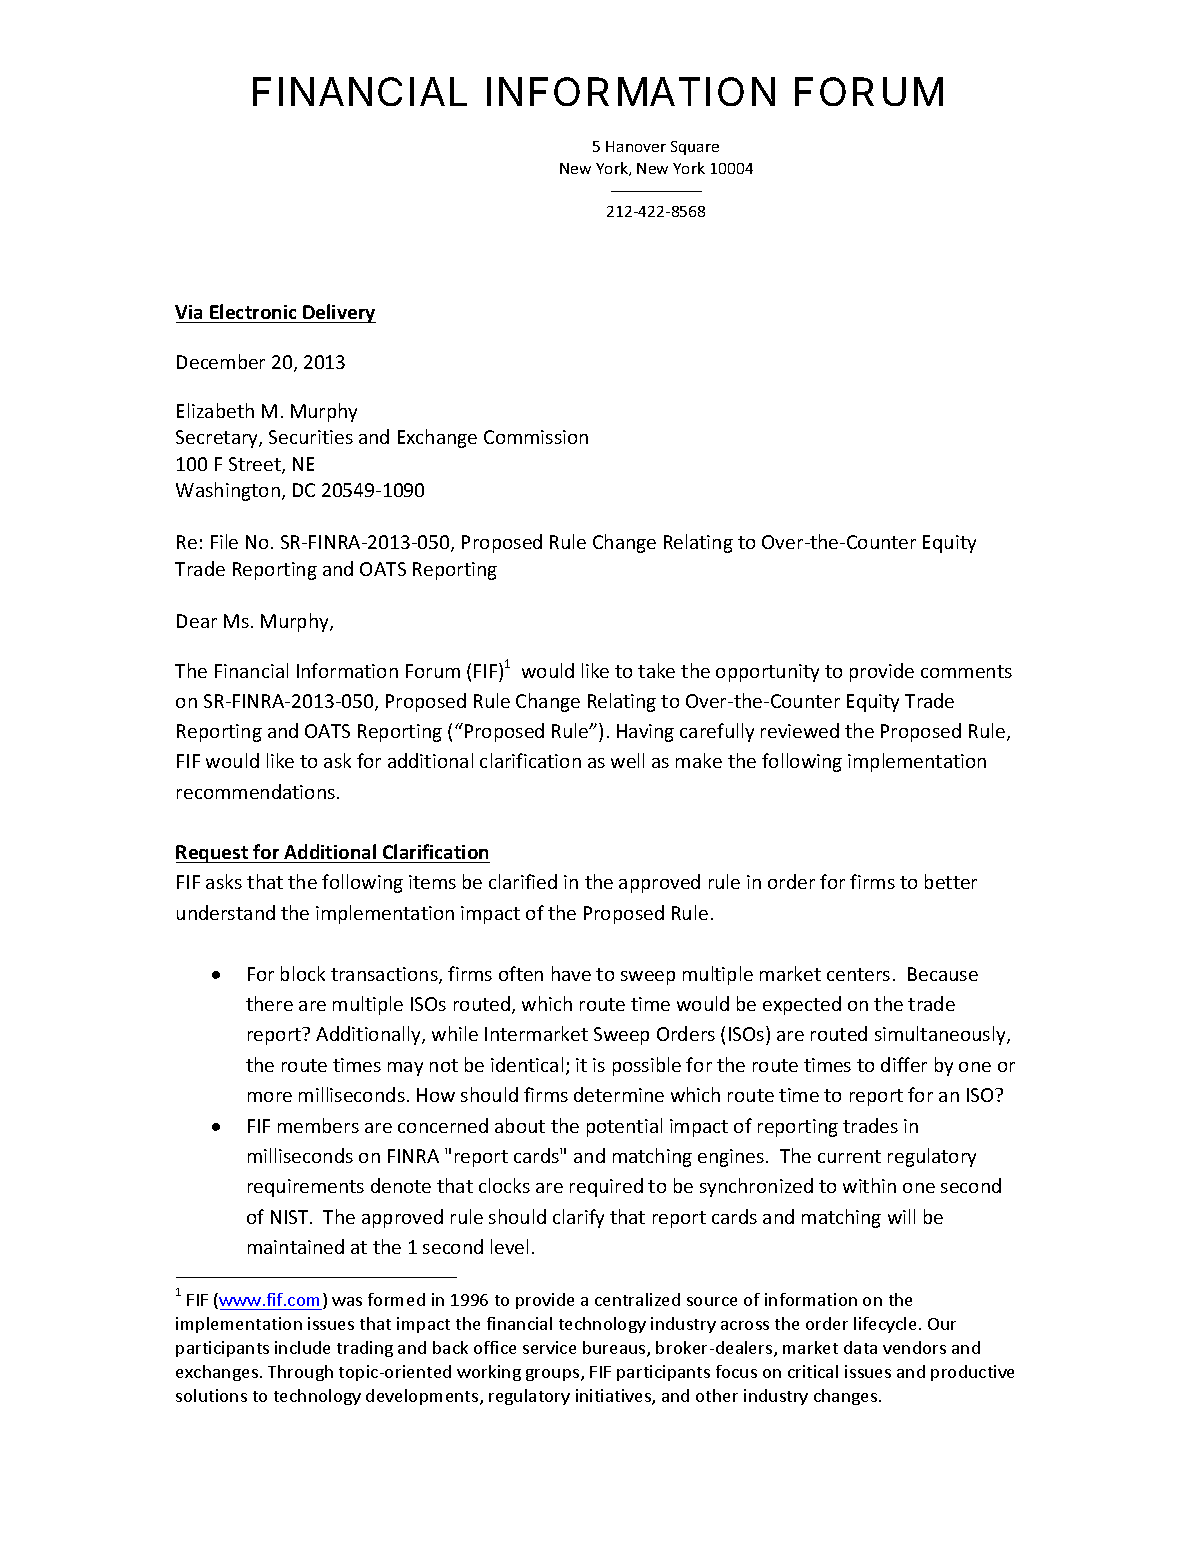 This page has width=1196, height=1548. Describe the element at coordinates (300, 1373) in the page. I see `Through` at that location.
